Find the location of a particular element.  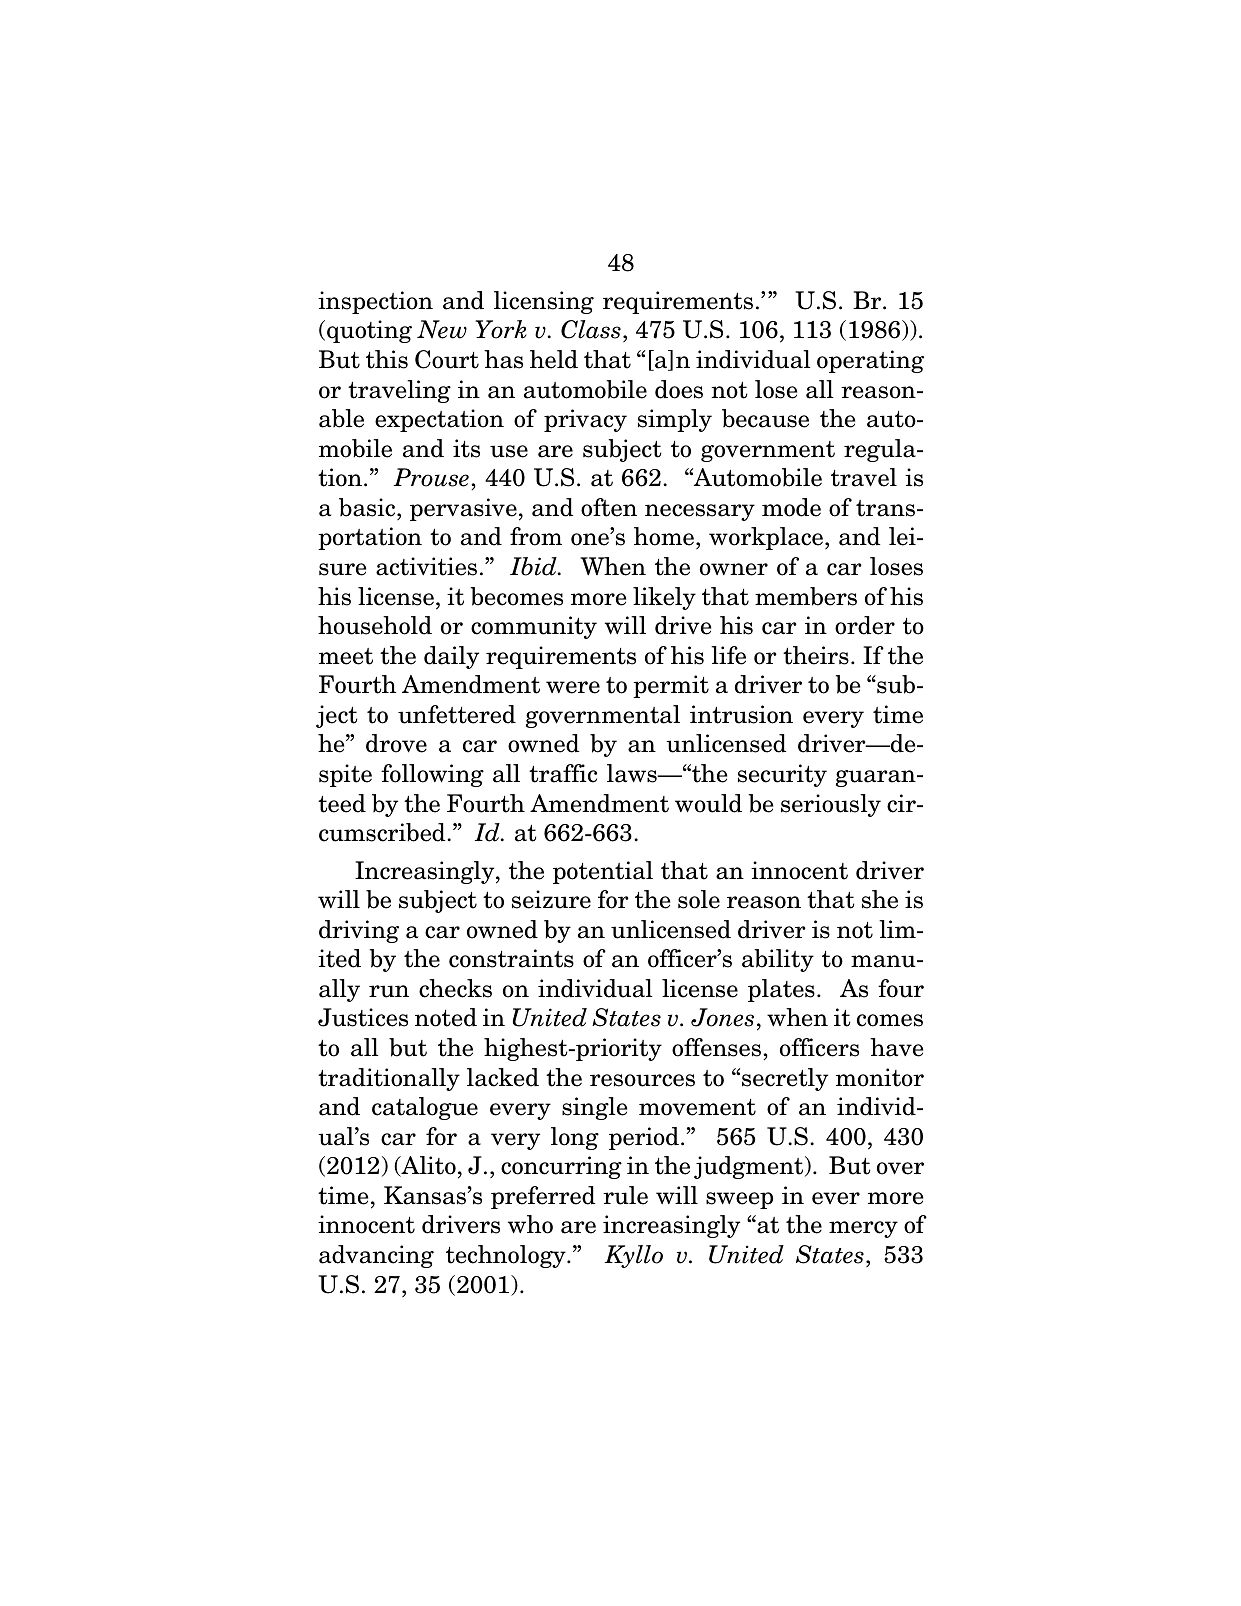

rule is located at coordinates (625, 1195).
